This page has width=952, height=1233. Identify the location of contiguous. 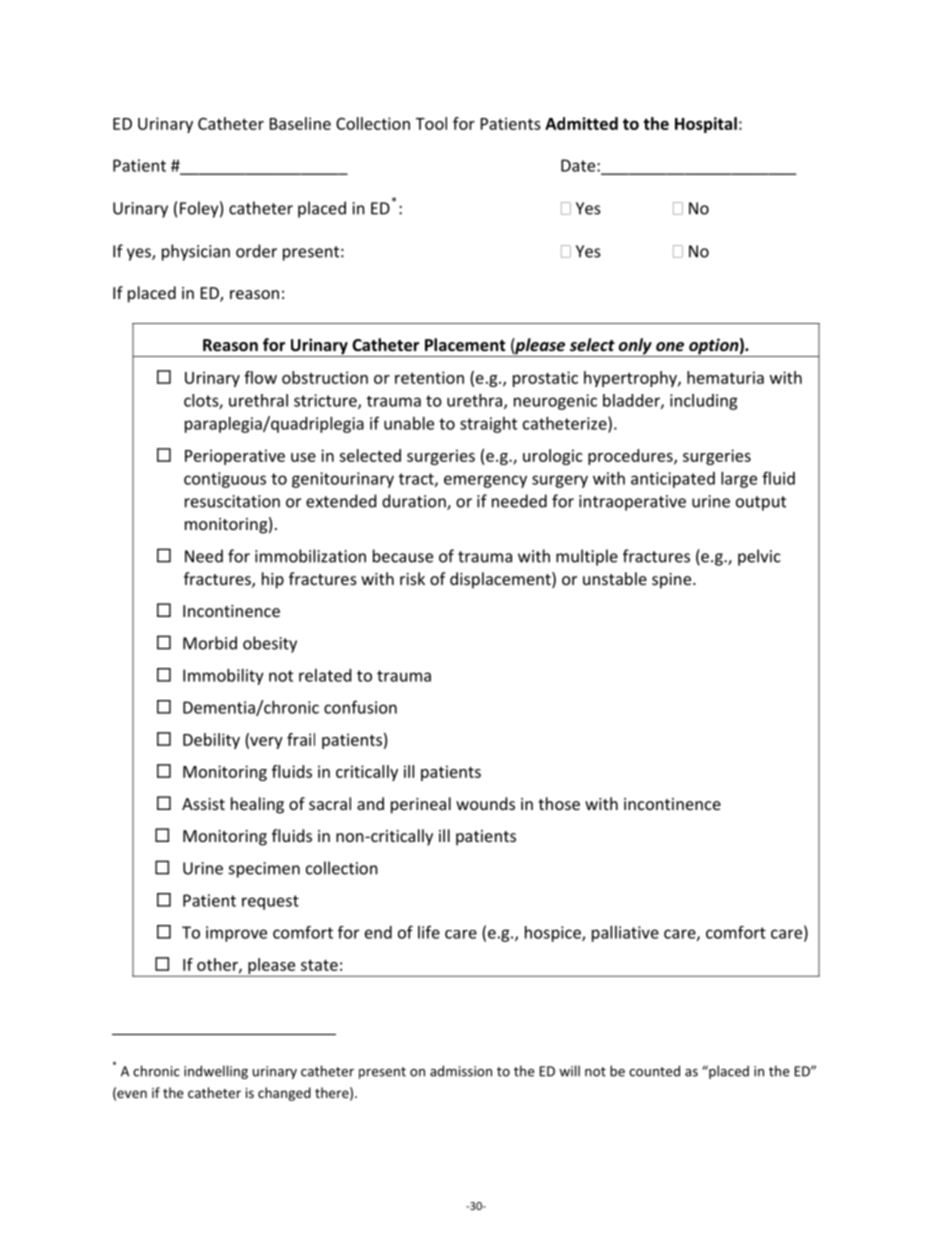
(225, 480).
